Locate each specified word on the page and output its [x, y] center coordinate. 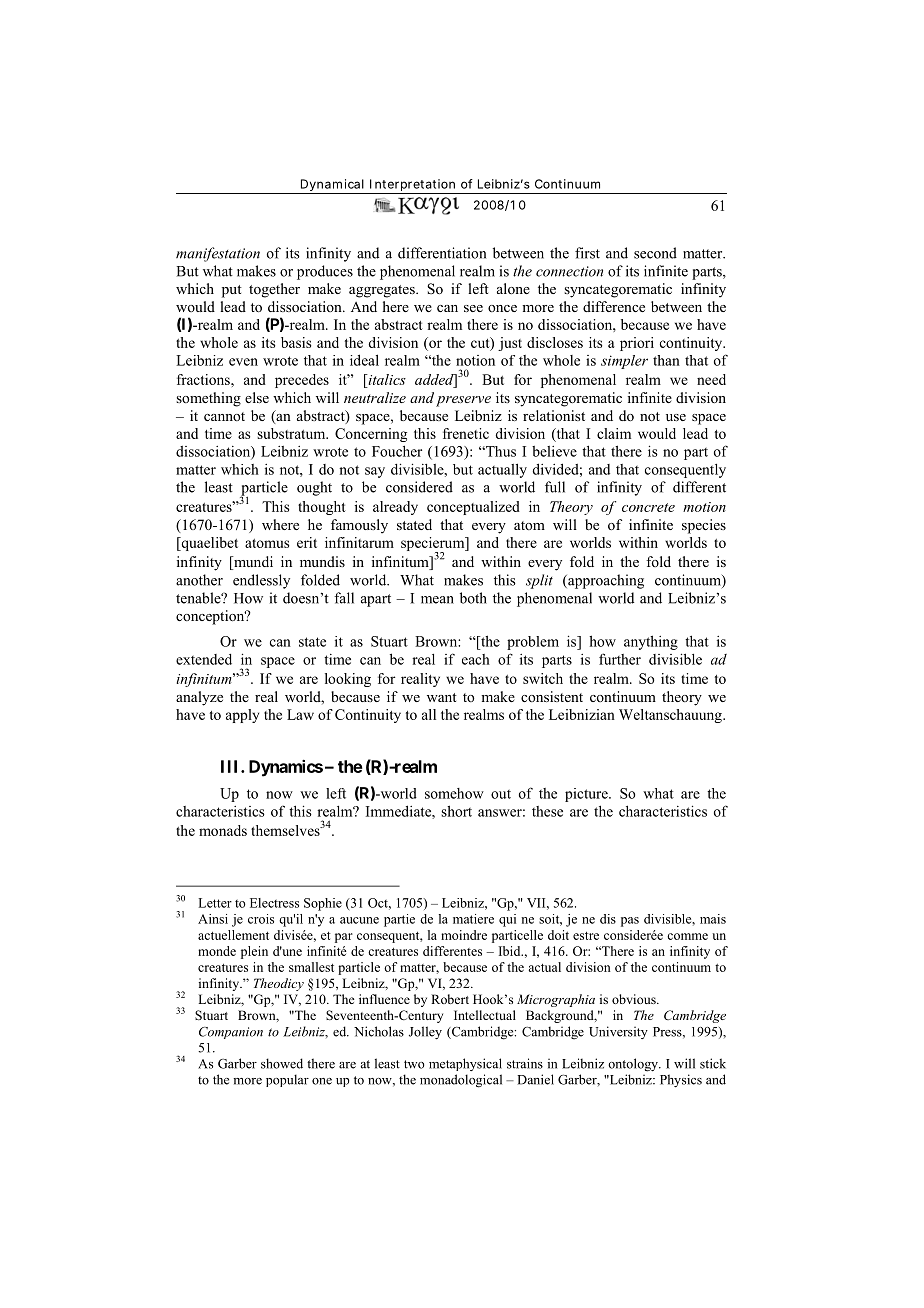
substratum [292, 433]
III [231, 766]
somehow [454, 793]
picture [587, 795]
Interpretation [412, 186]
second [655, 253]
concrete [648, 507]
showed [282, 1063]
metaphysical [465, 1064]
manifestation [218, 254]
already [395, 508]
